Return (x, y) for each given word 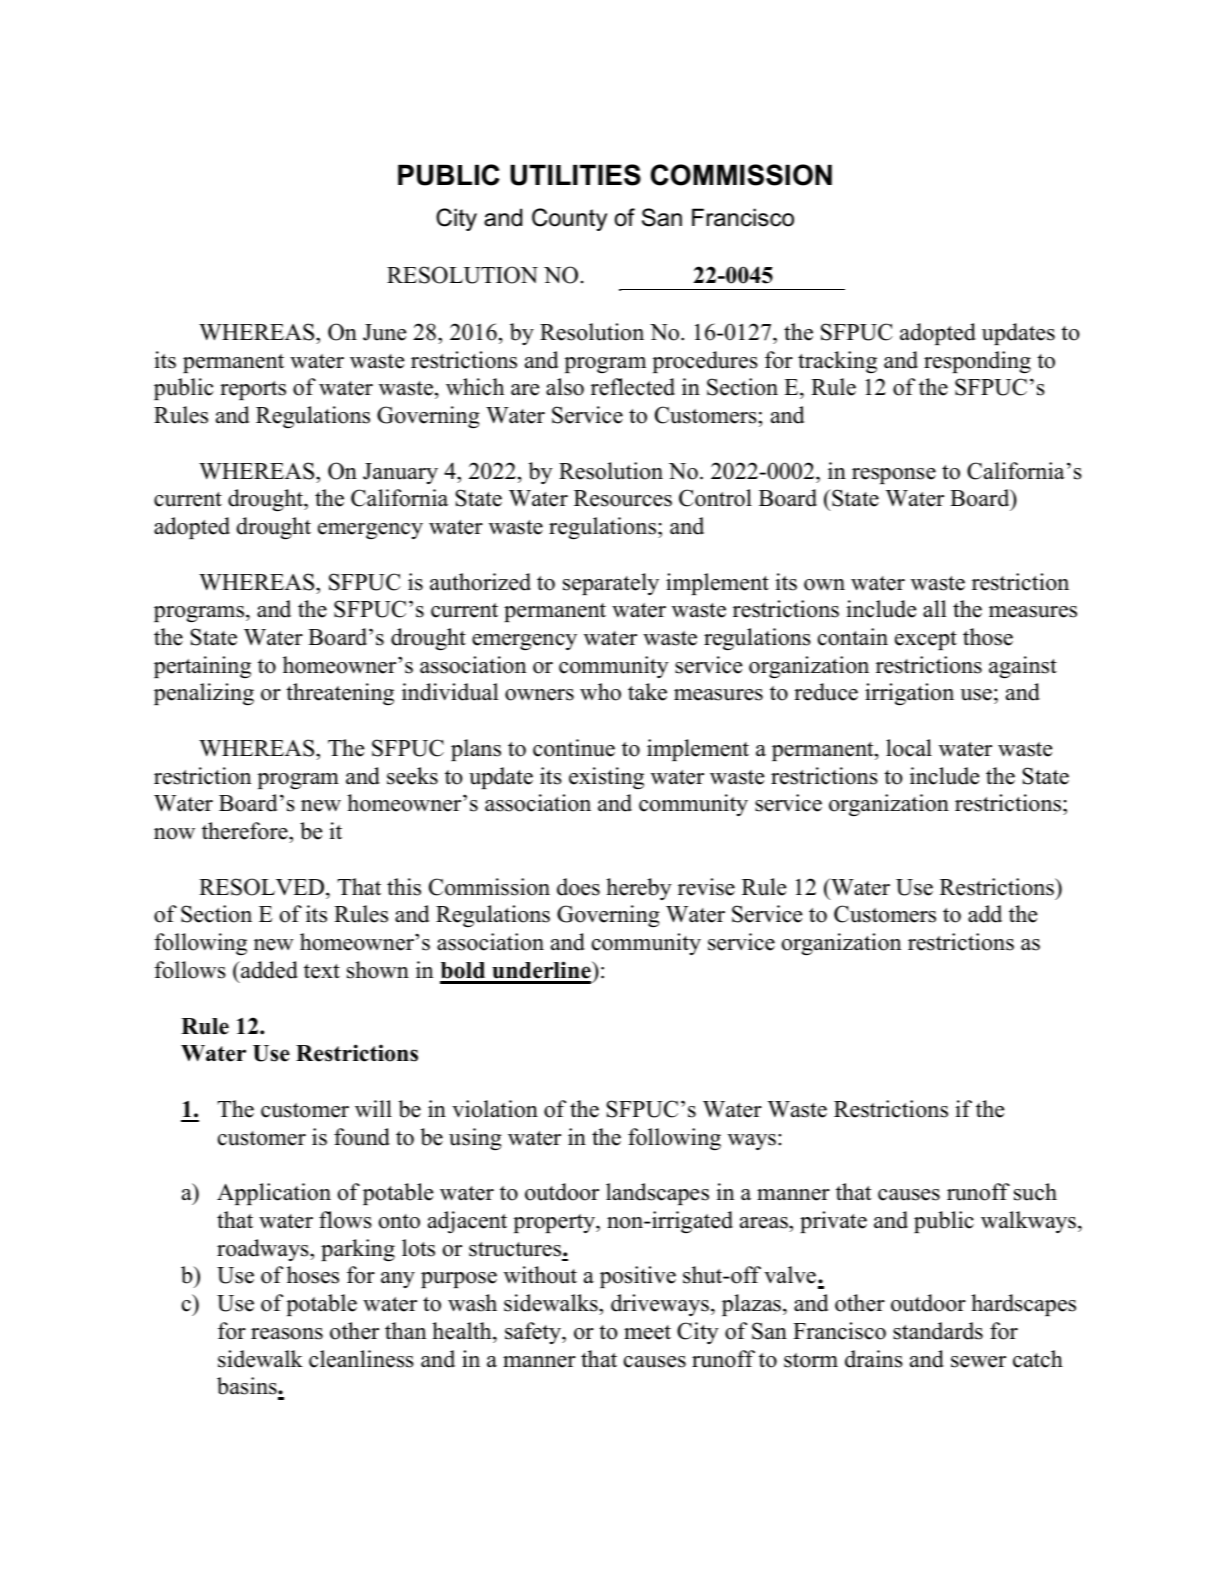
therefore (246, 831)
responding (977, 362)
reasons (287, 1334)
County (569, 219)
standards (938, 1331)
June (384, 332)
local (909, 748)
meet (647, 1332)
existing (606, 778)
